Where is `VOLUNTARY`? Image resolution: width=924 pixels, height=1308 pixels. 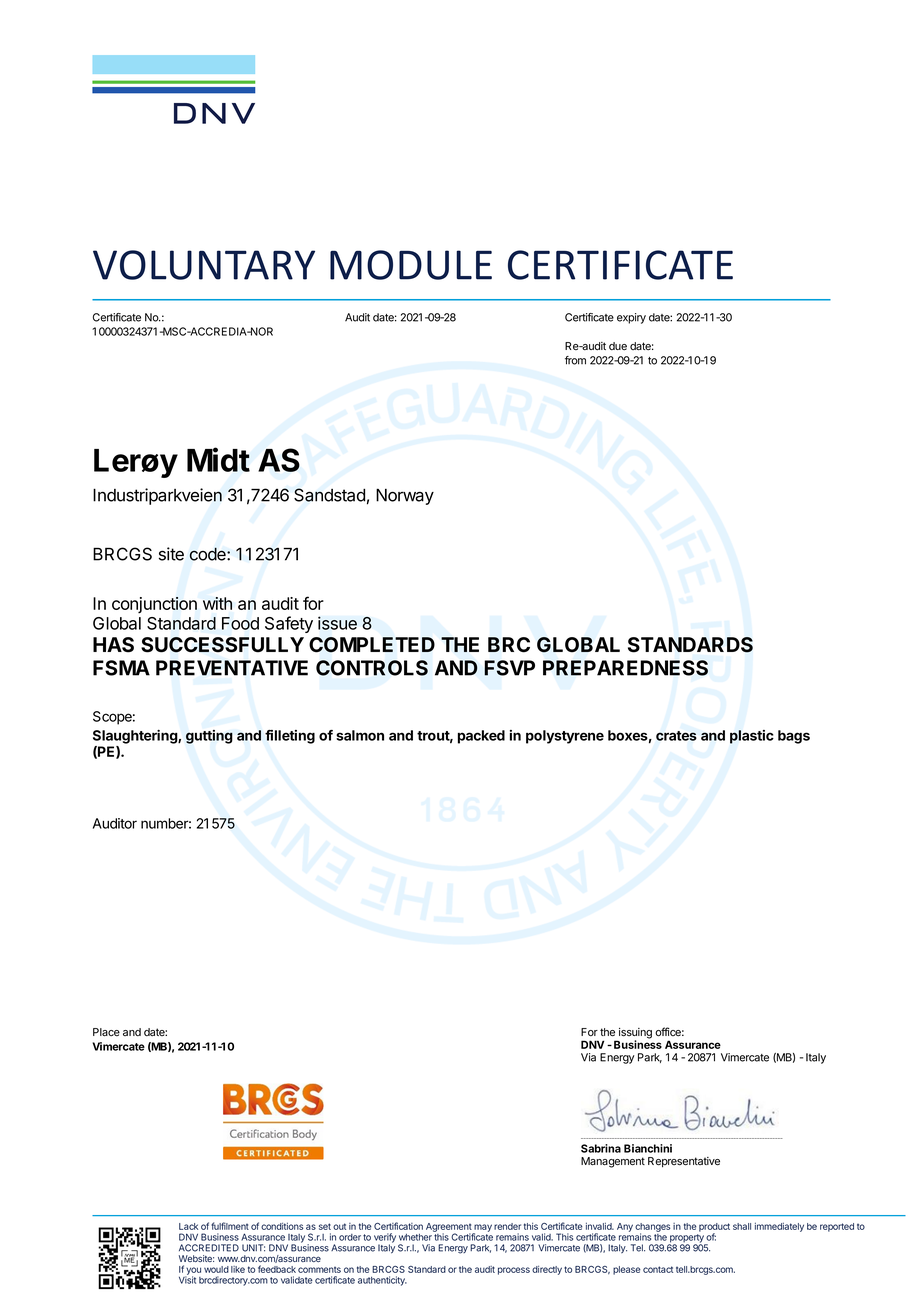 VOLUNTARY is located at coordinates (204, 265).
